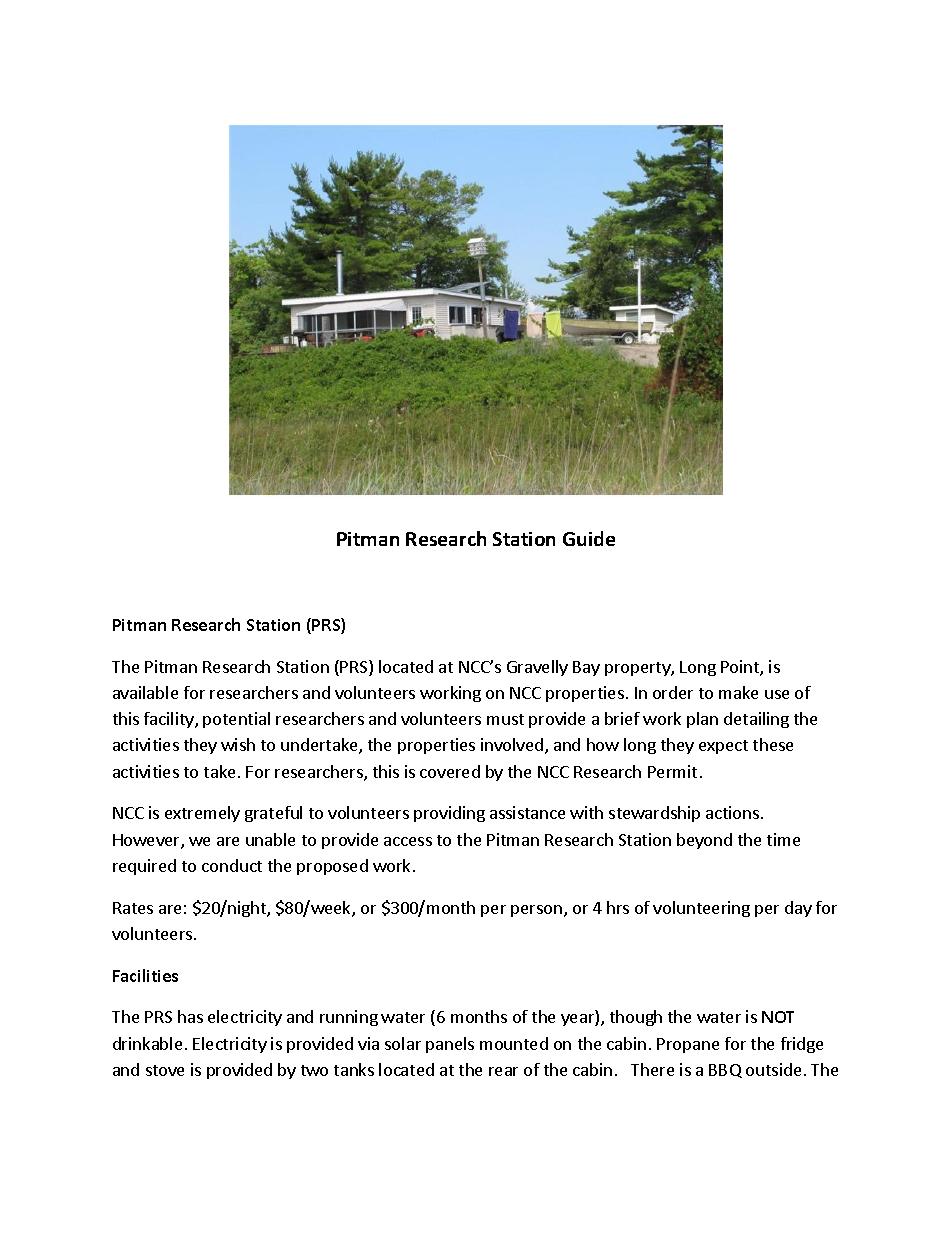 Image resolution: width=952 pixels, height=1233 pixels. What do you see at coordinates (145, 692) in the screenshot?
I see `available` at bounding box center [145, 692].
